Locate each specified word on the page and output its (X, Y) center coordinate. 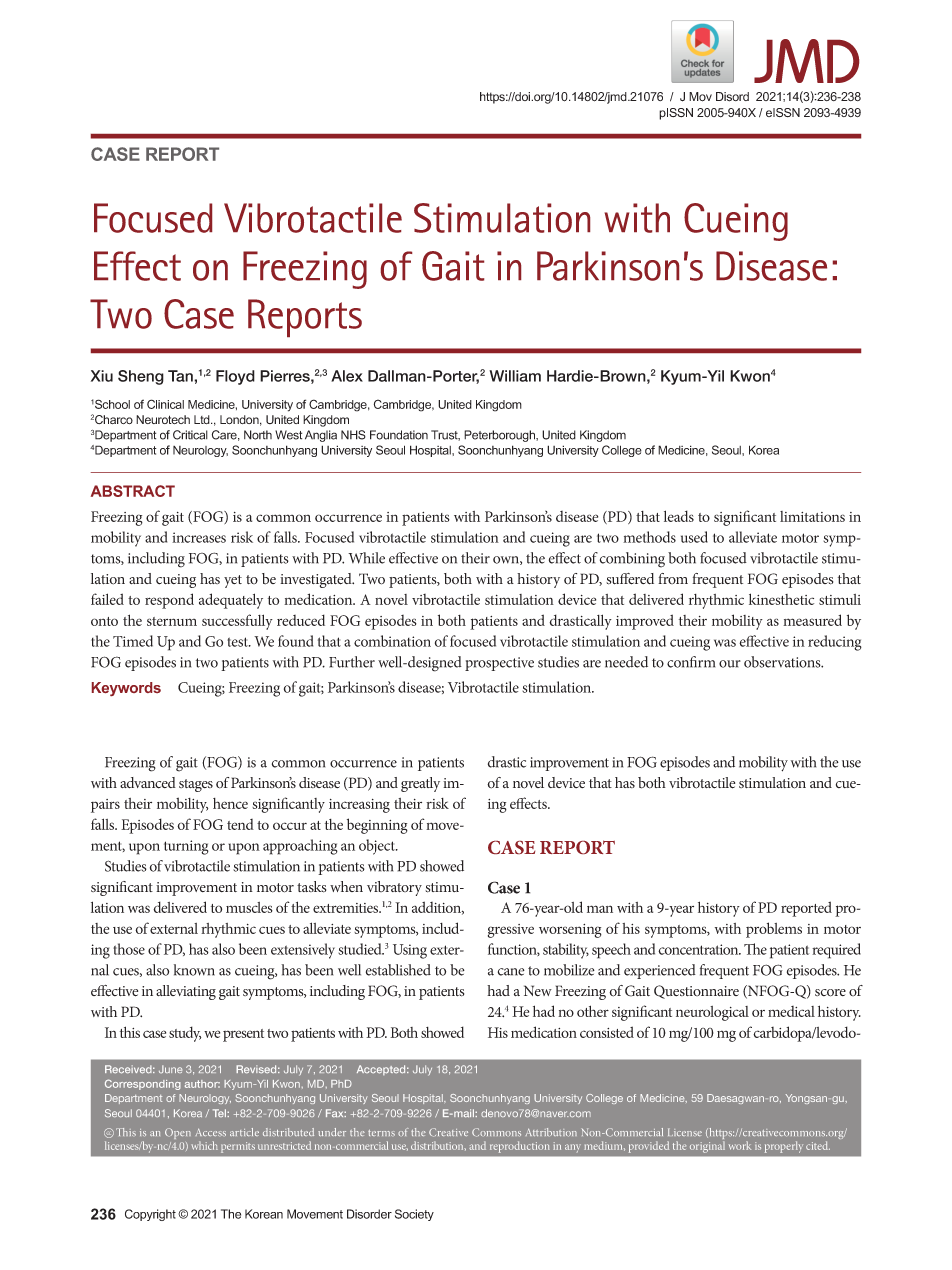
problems (774, 930)
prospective (499, 664)
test (238, 642)
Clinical (165, 404)
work (740, 1145)
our (730, 664)
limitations (812, 516)
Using (410, 951)
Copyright (150, 1215)
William (515, 376)
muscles (249, 907)
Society (414, 1215)
